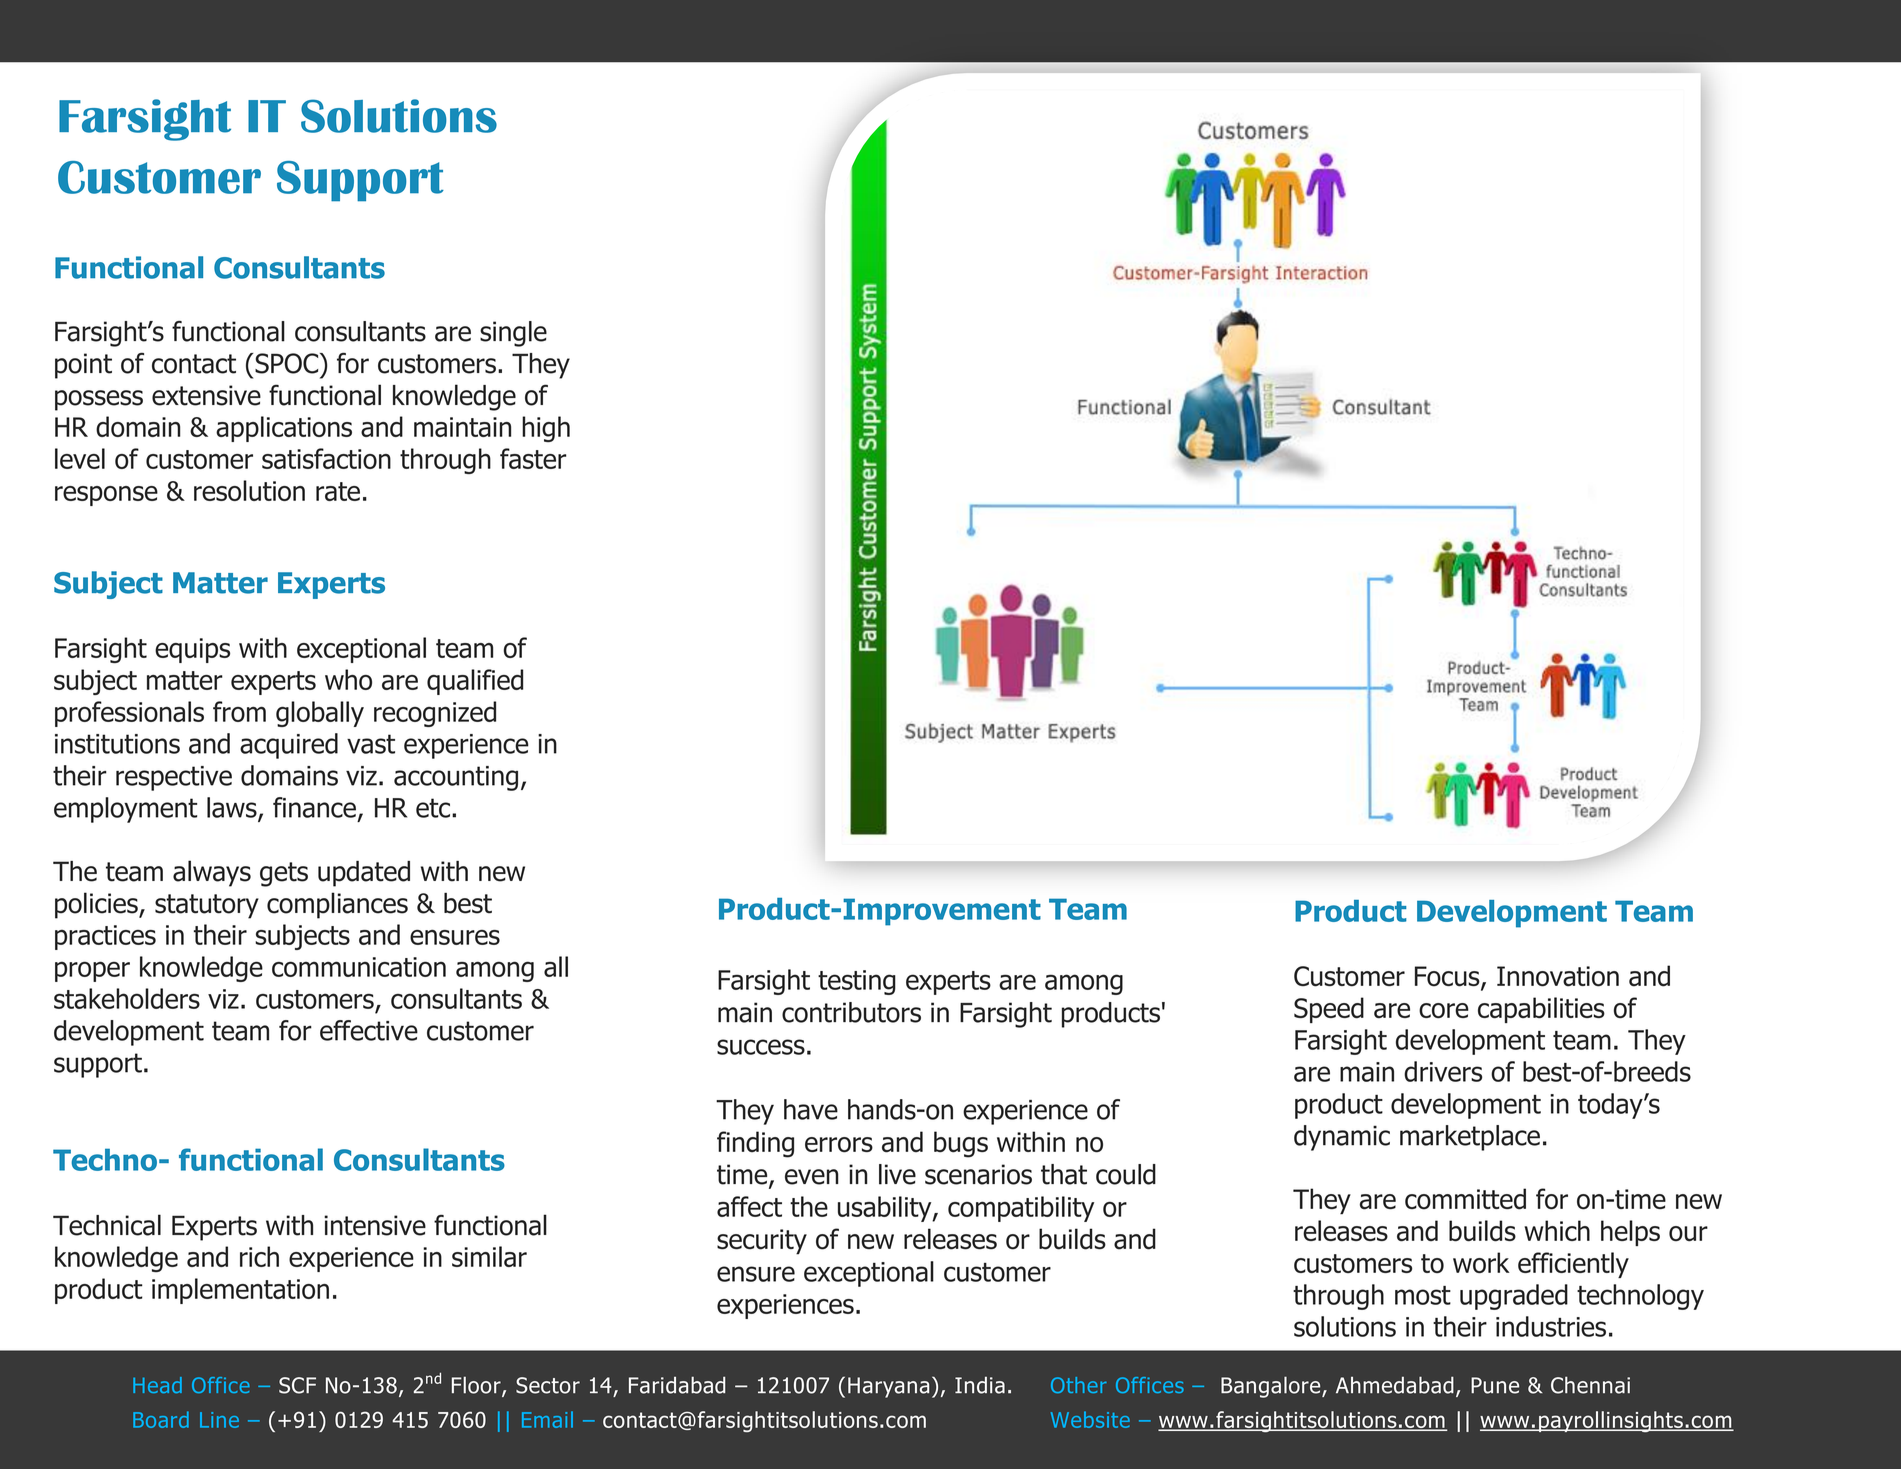 The width and height of the screenshot is (1901, 1469). What do you see at coordinates (289, 746) in the screenshot?
I see `acquired` at bounding box center [289, 746].
